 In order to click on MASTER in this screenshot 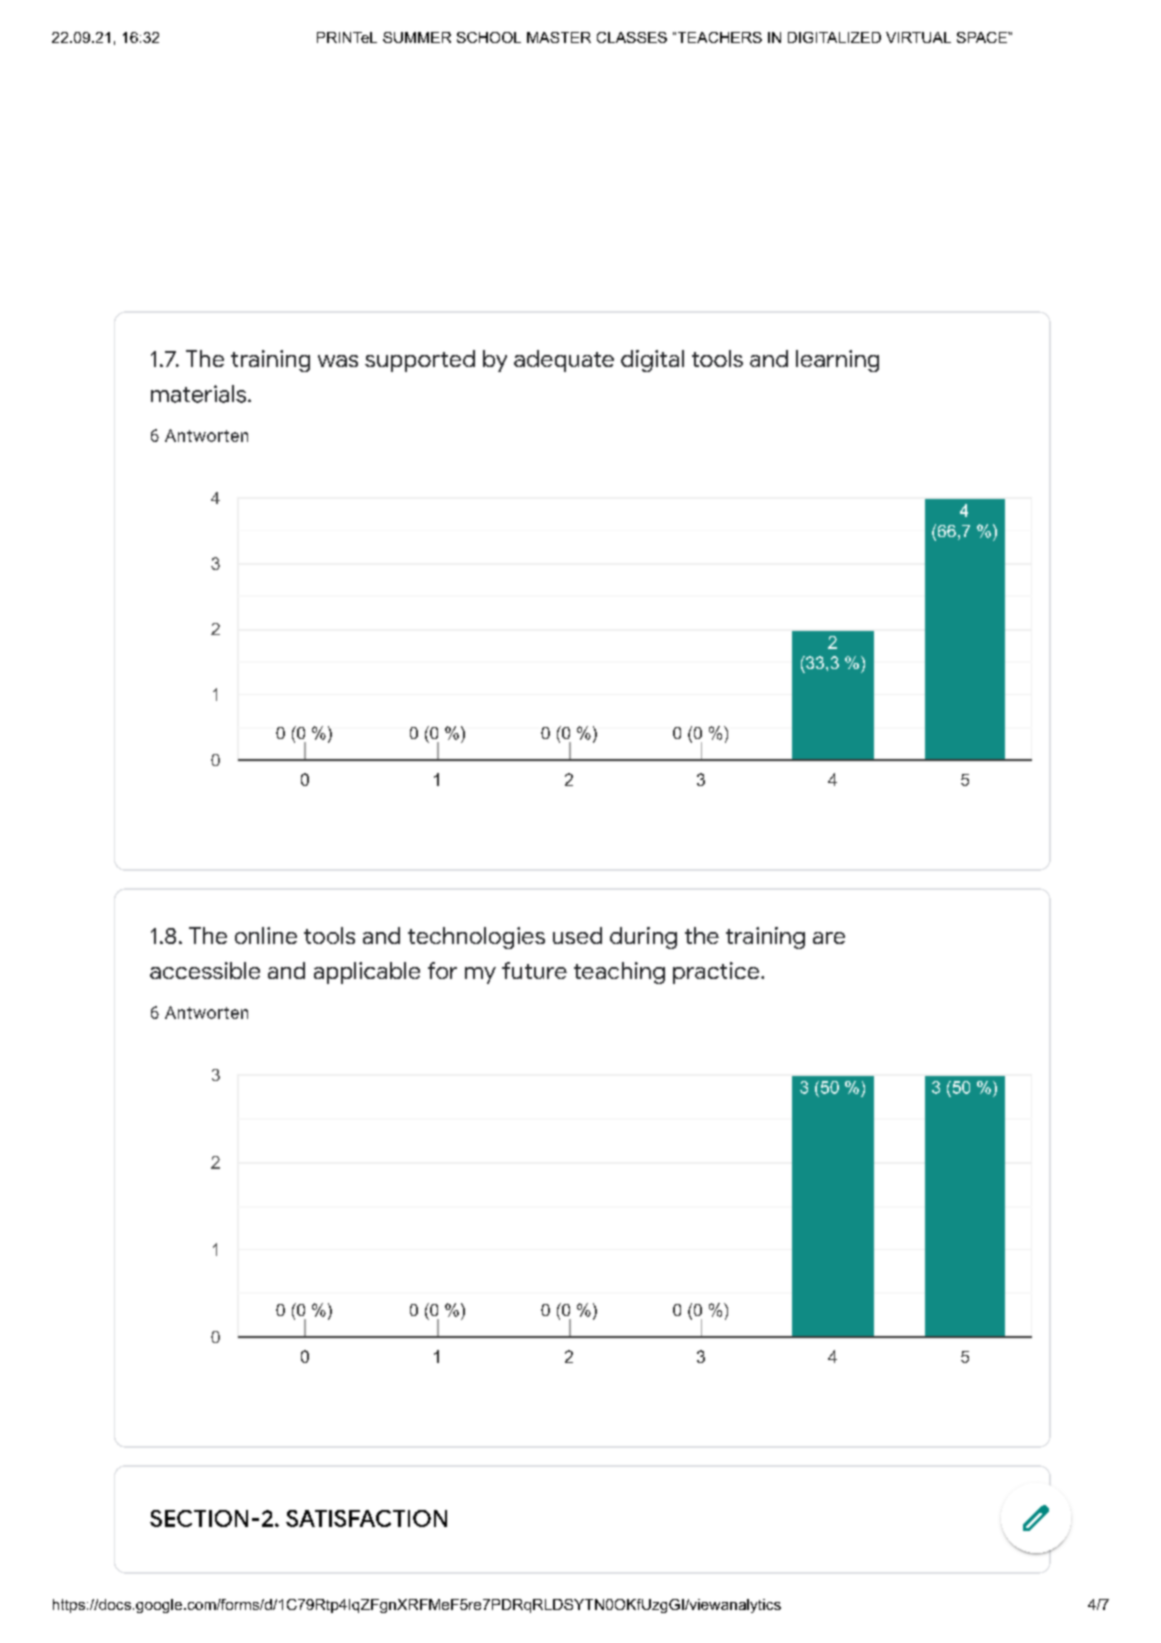, I will do `click(559, 37)`.
